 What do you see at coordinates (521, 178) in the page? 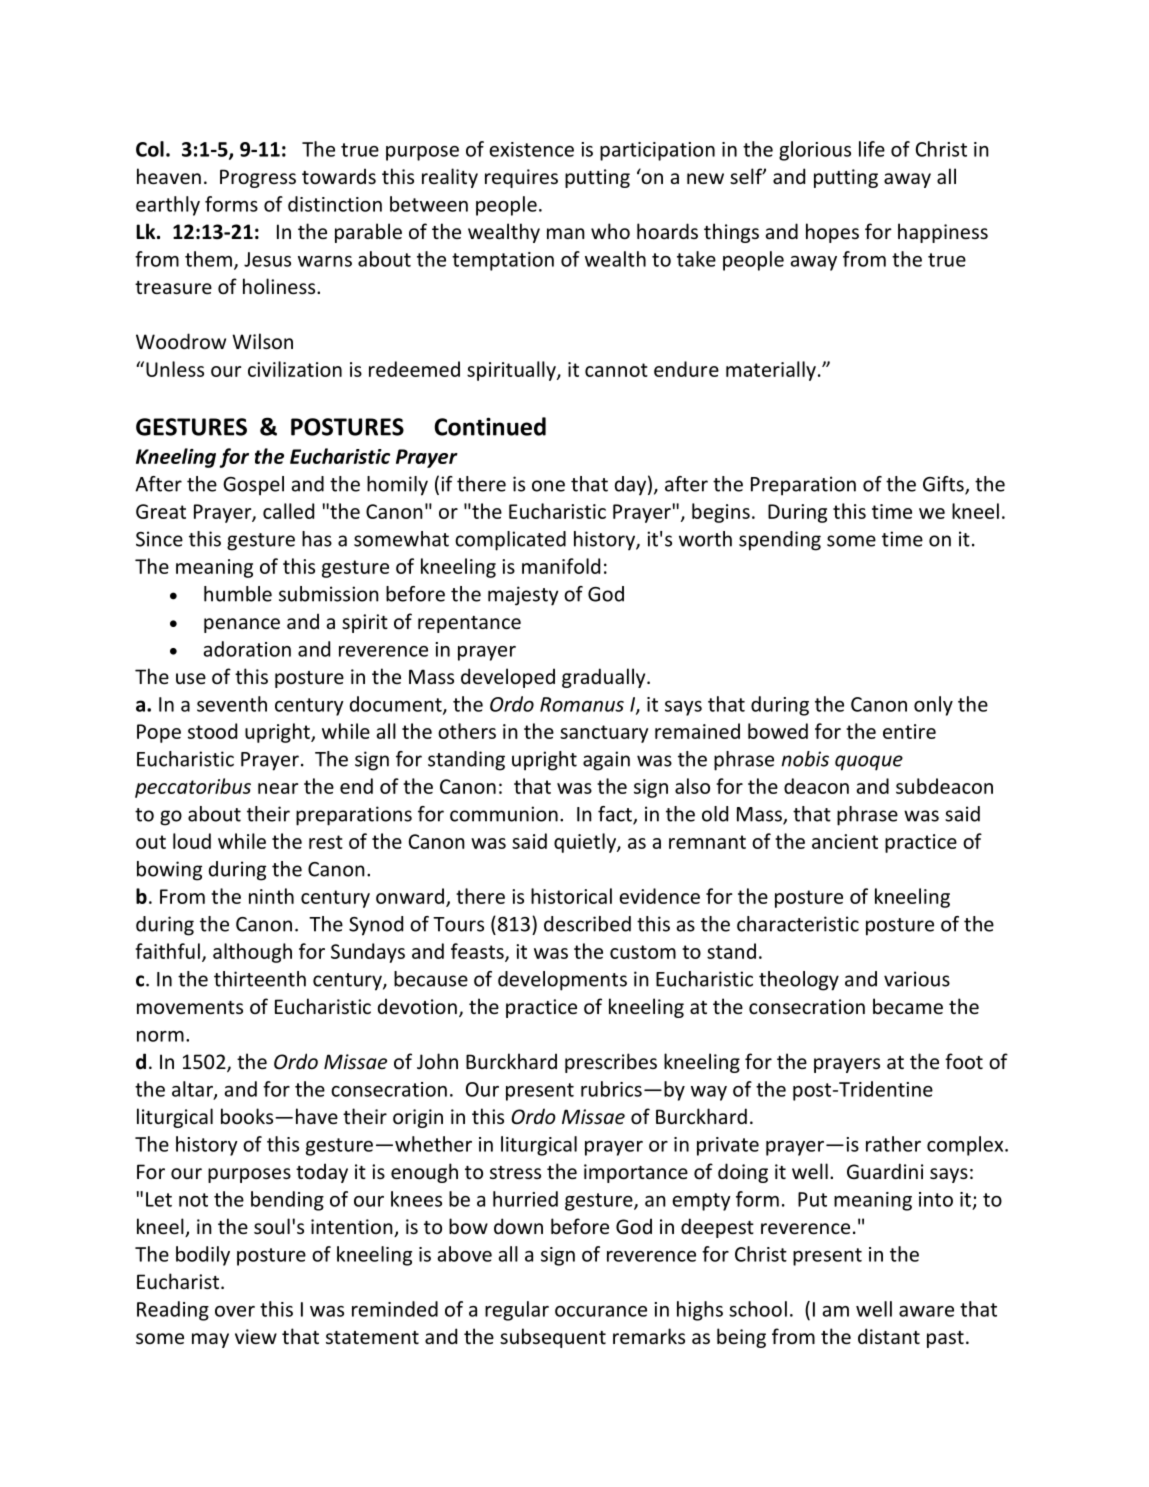
I see `requires` at bounding box center [521, 178].
